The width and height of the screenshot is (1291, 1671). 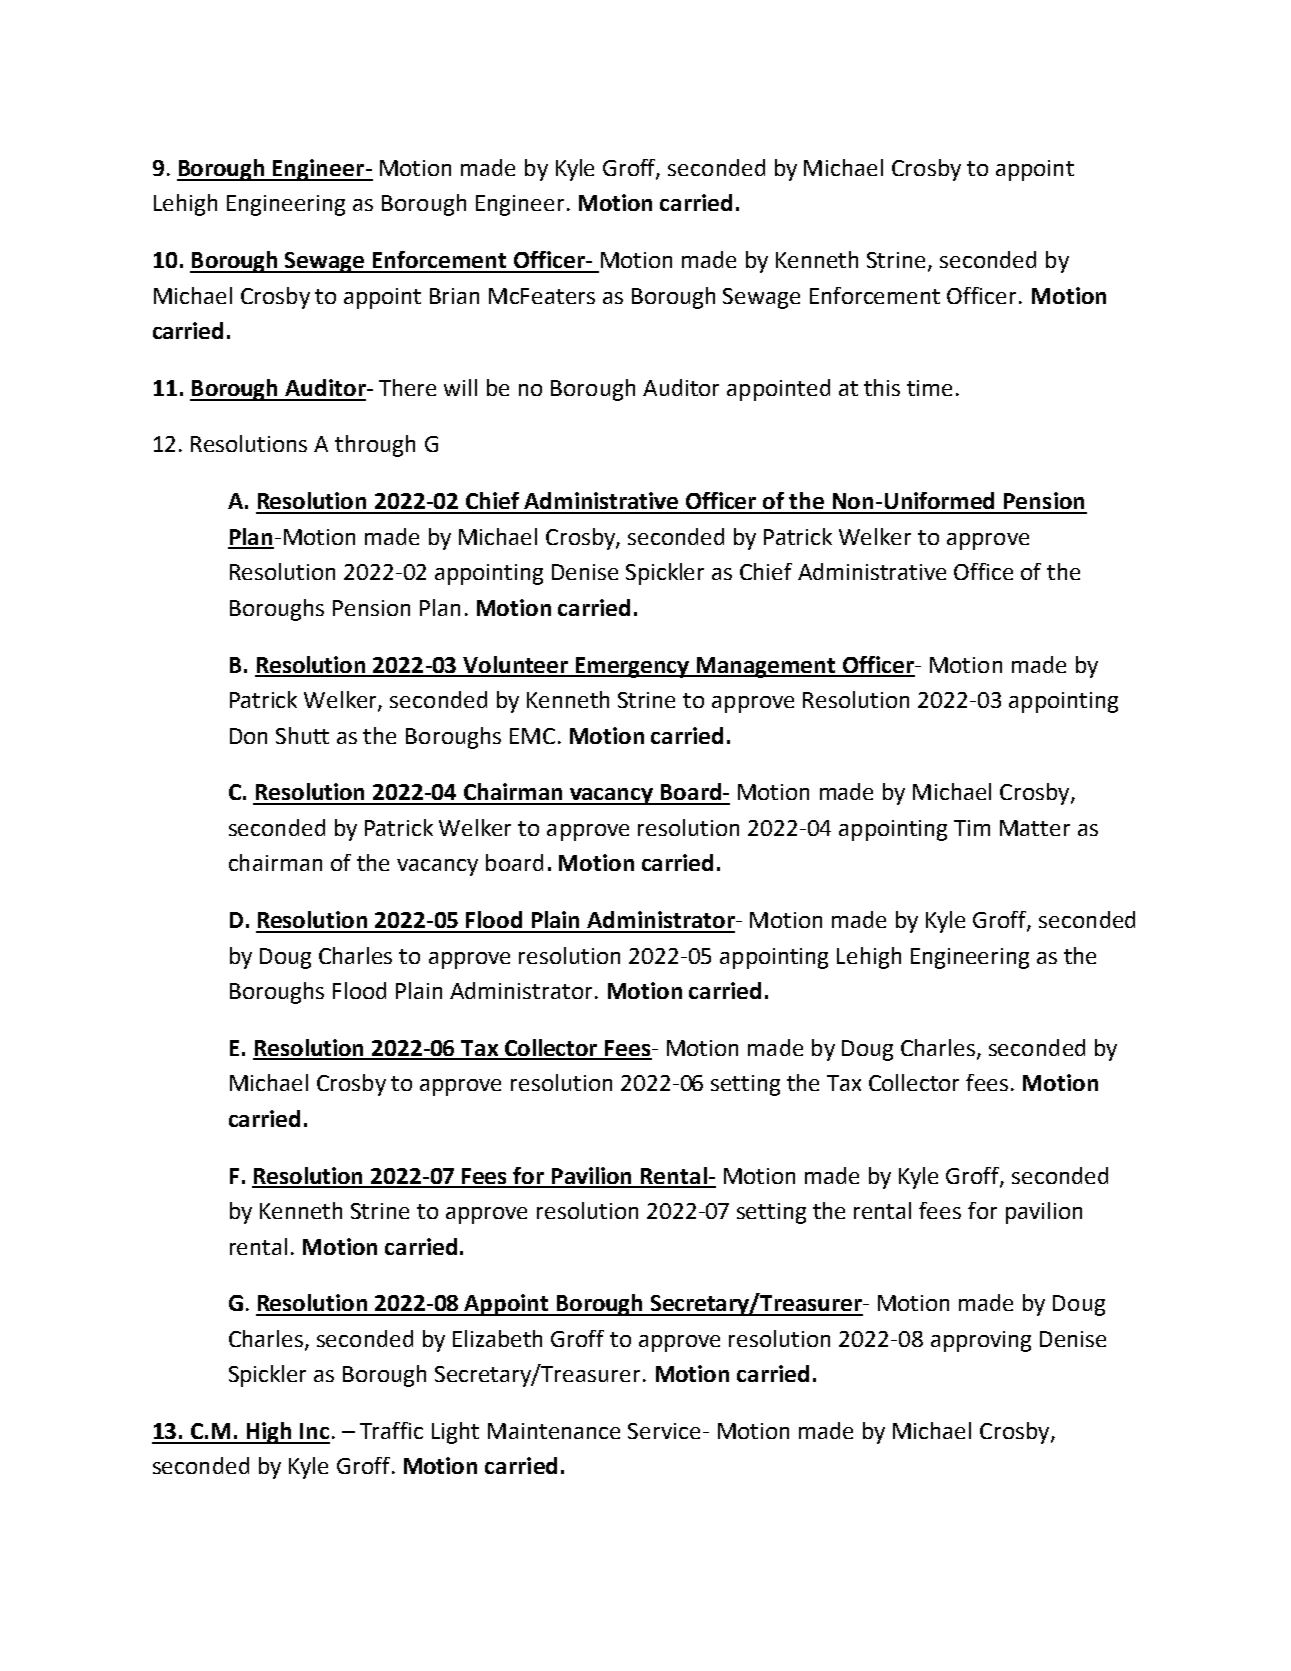 I want to click on Traffic, so click(x=391, y=1430).
